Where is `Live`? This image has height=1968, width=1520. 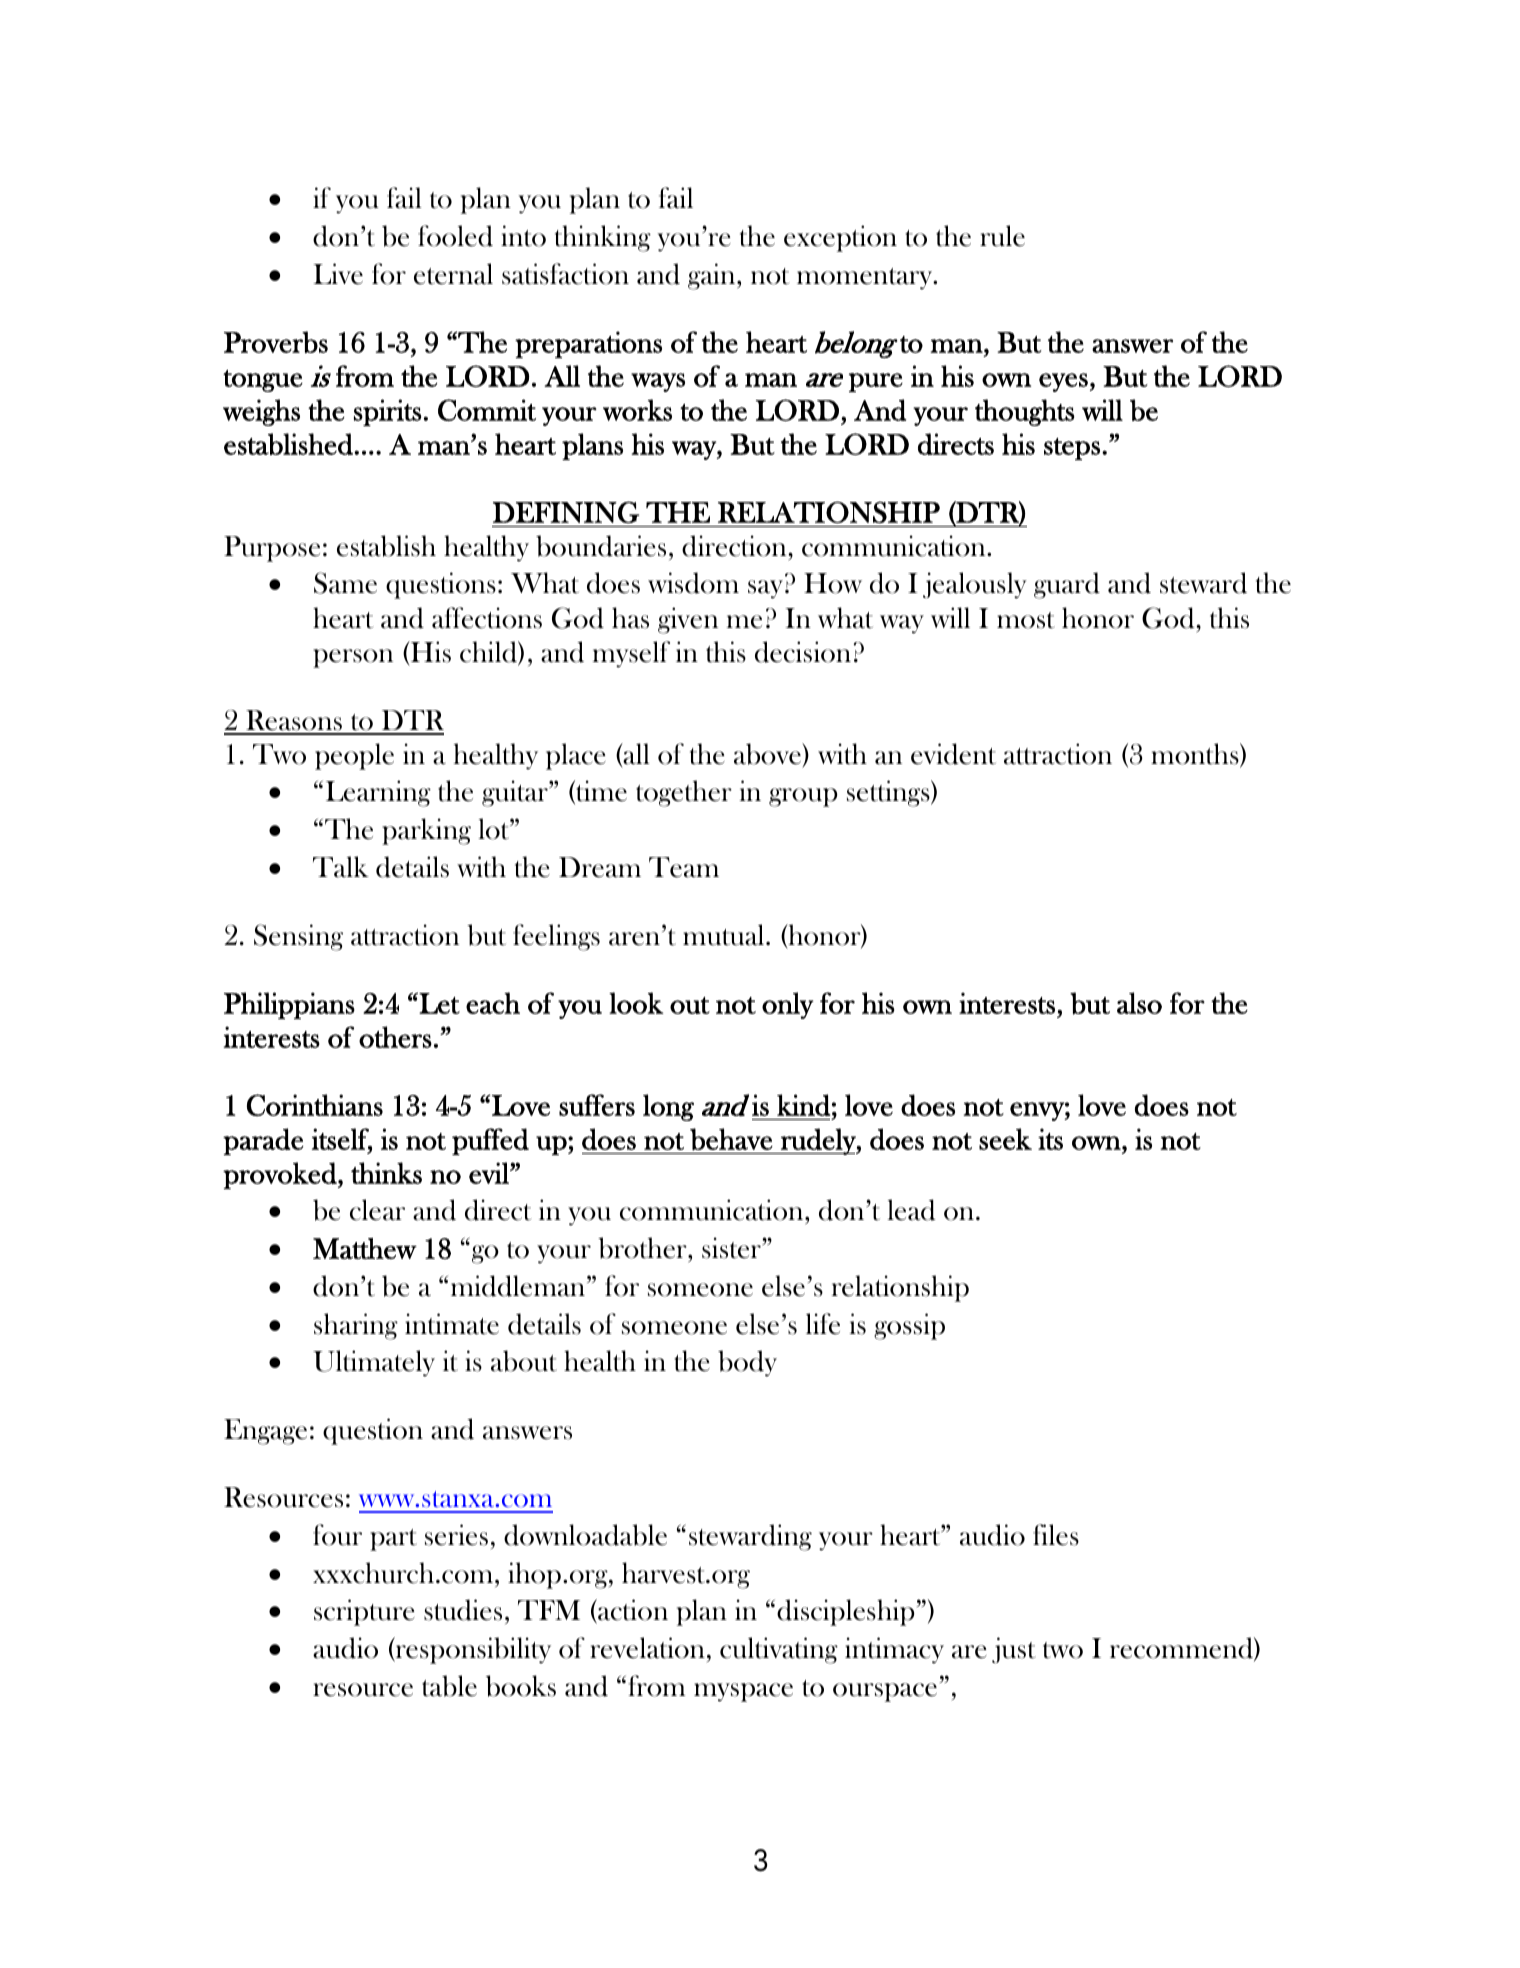 Live is located at coordinates (338, 274).
